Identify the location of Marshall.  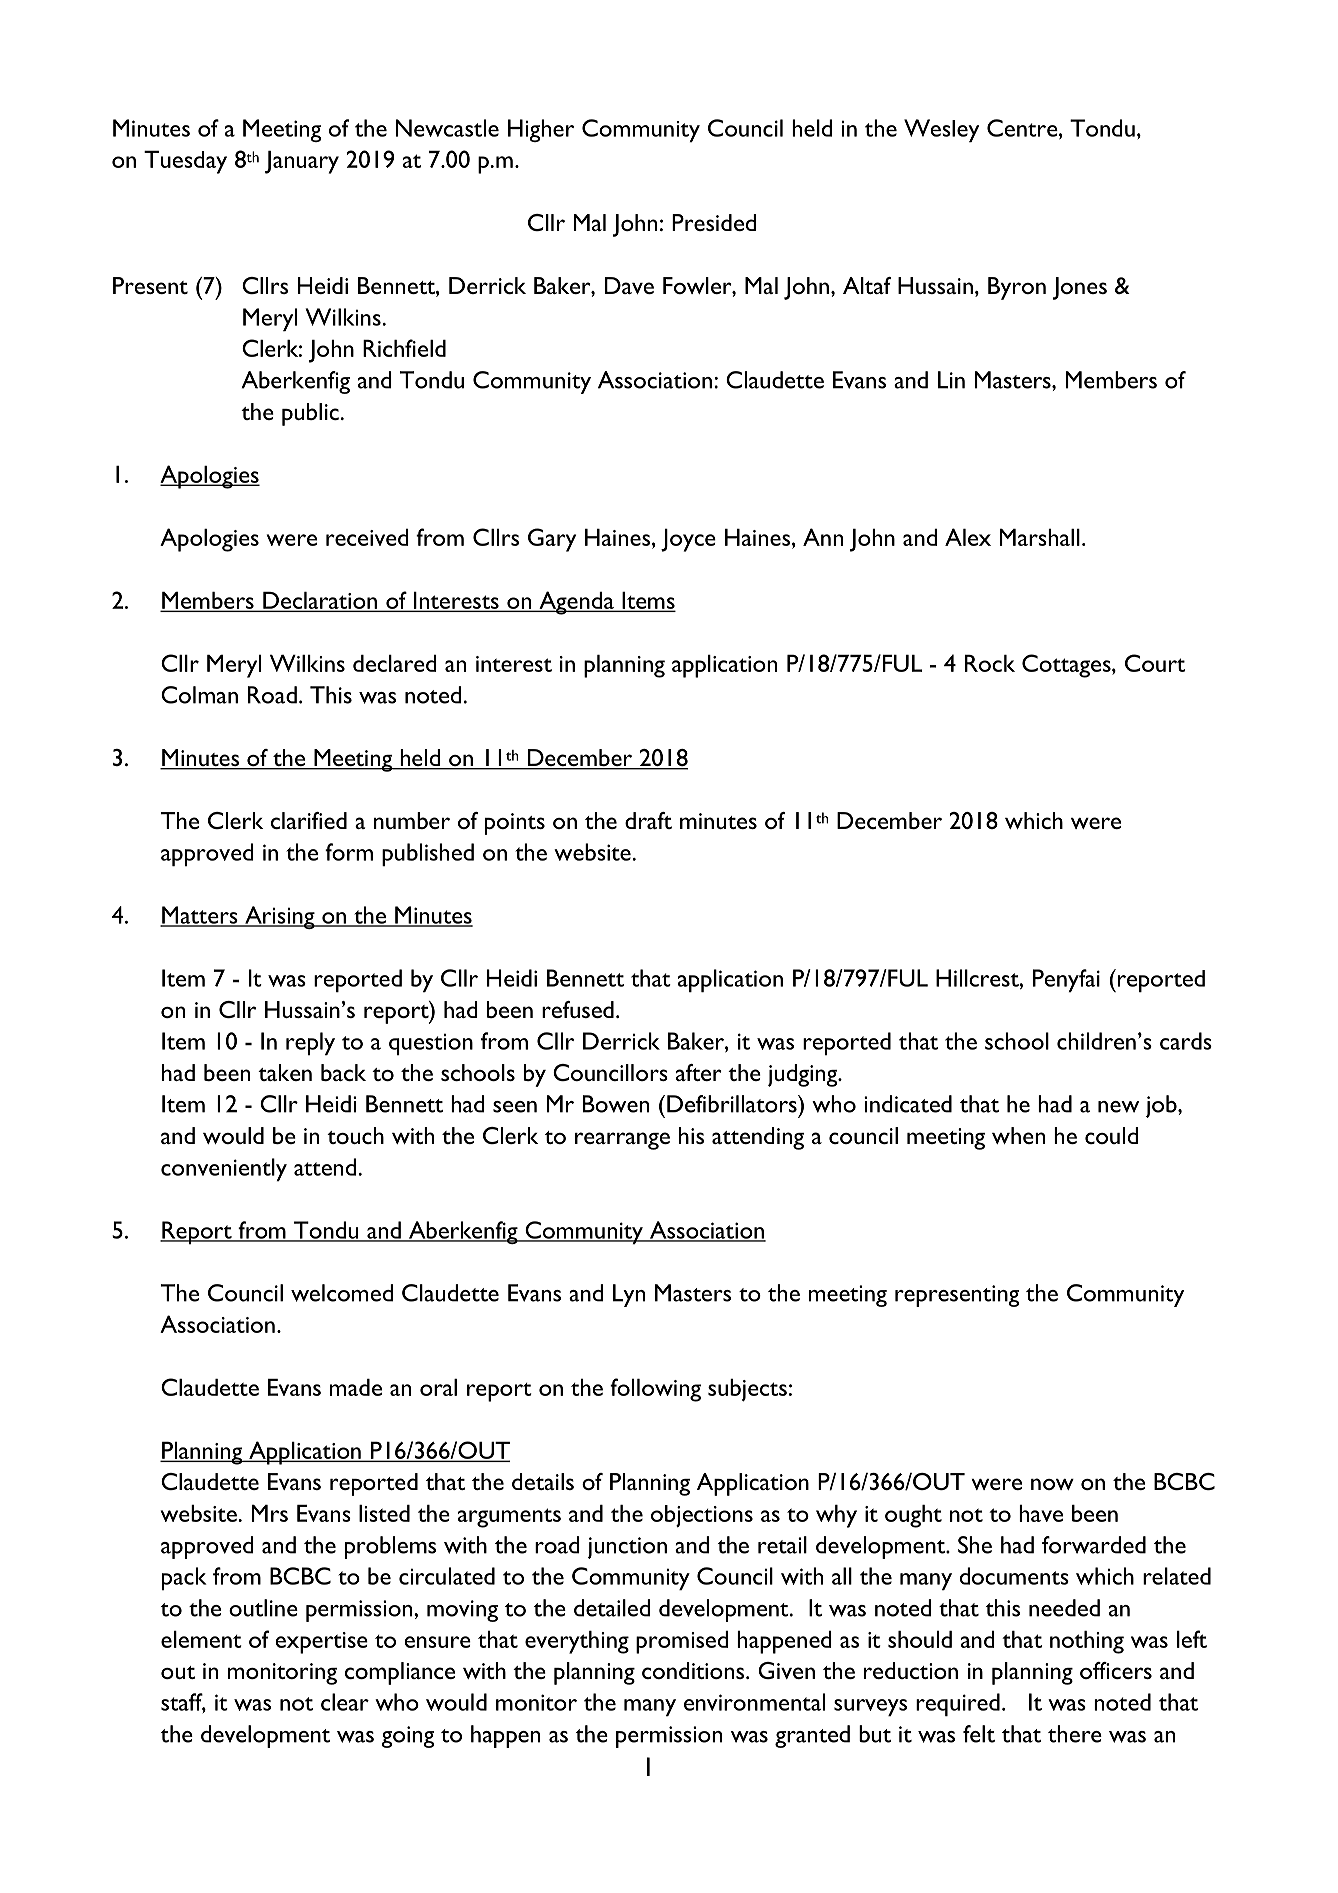
(1040, 537).
